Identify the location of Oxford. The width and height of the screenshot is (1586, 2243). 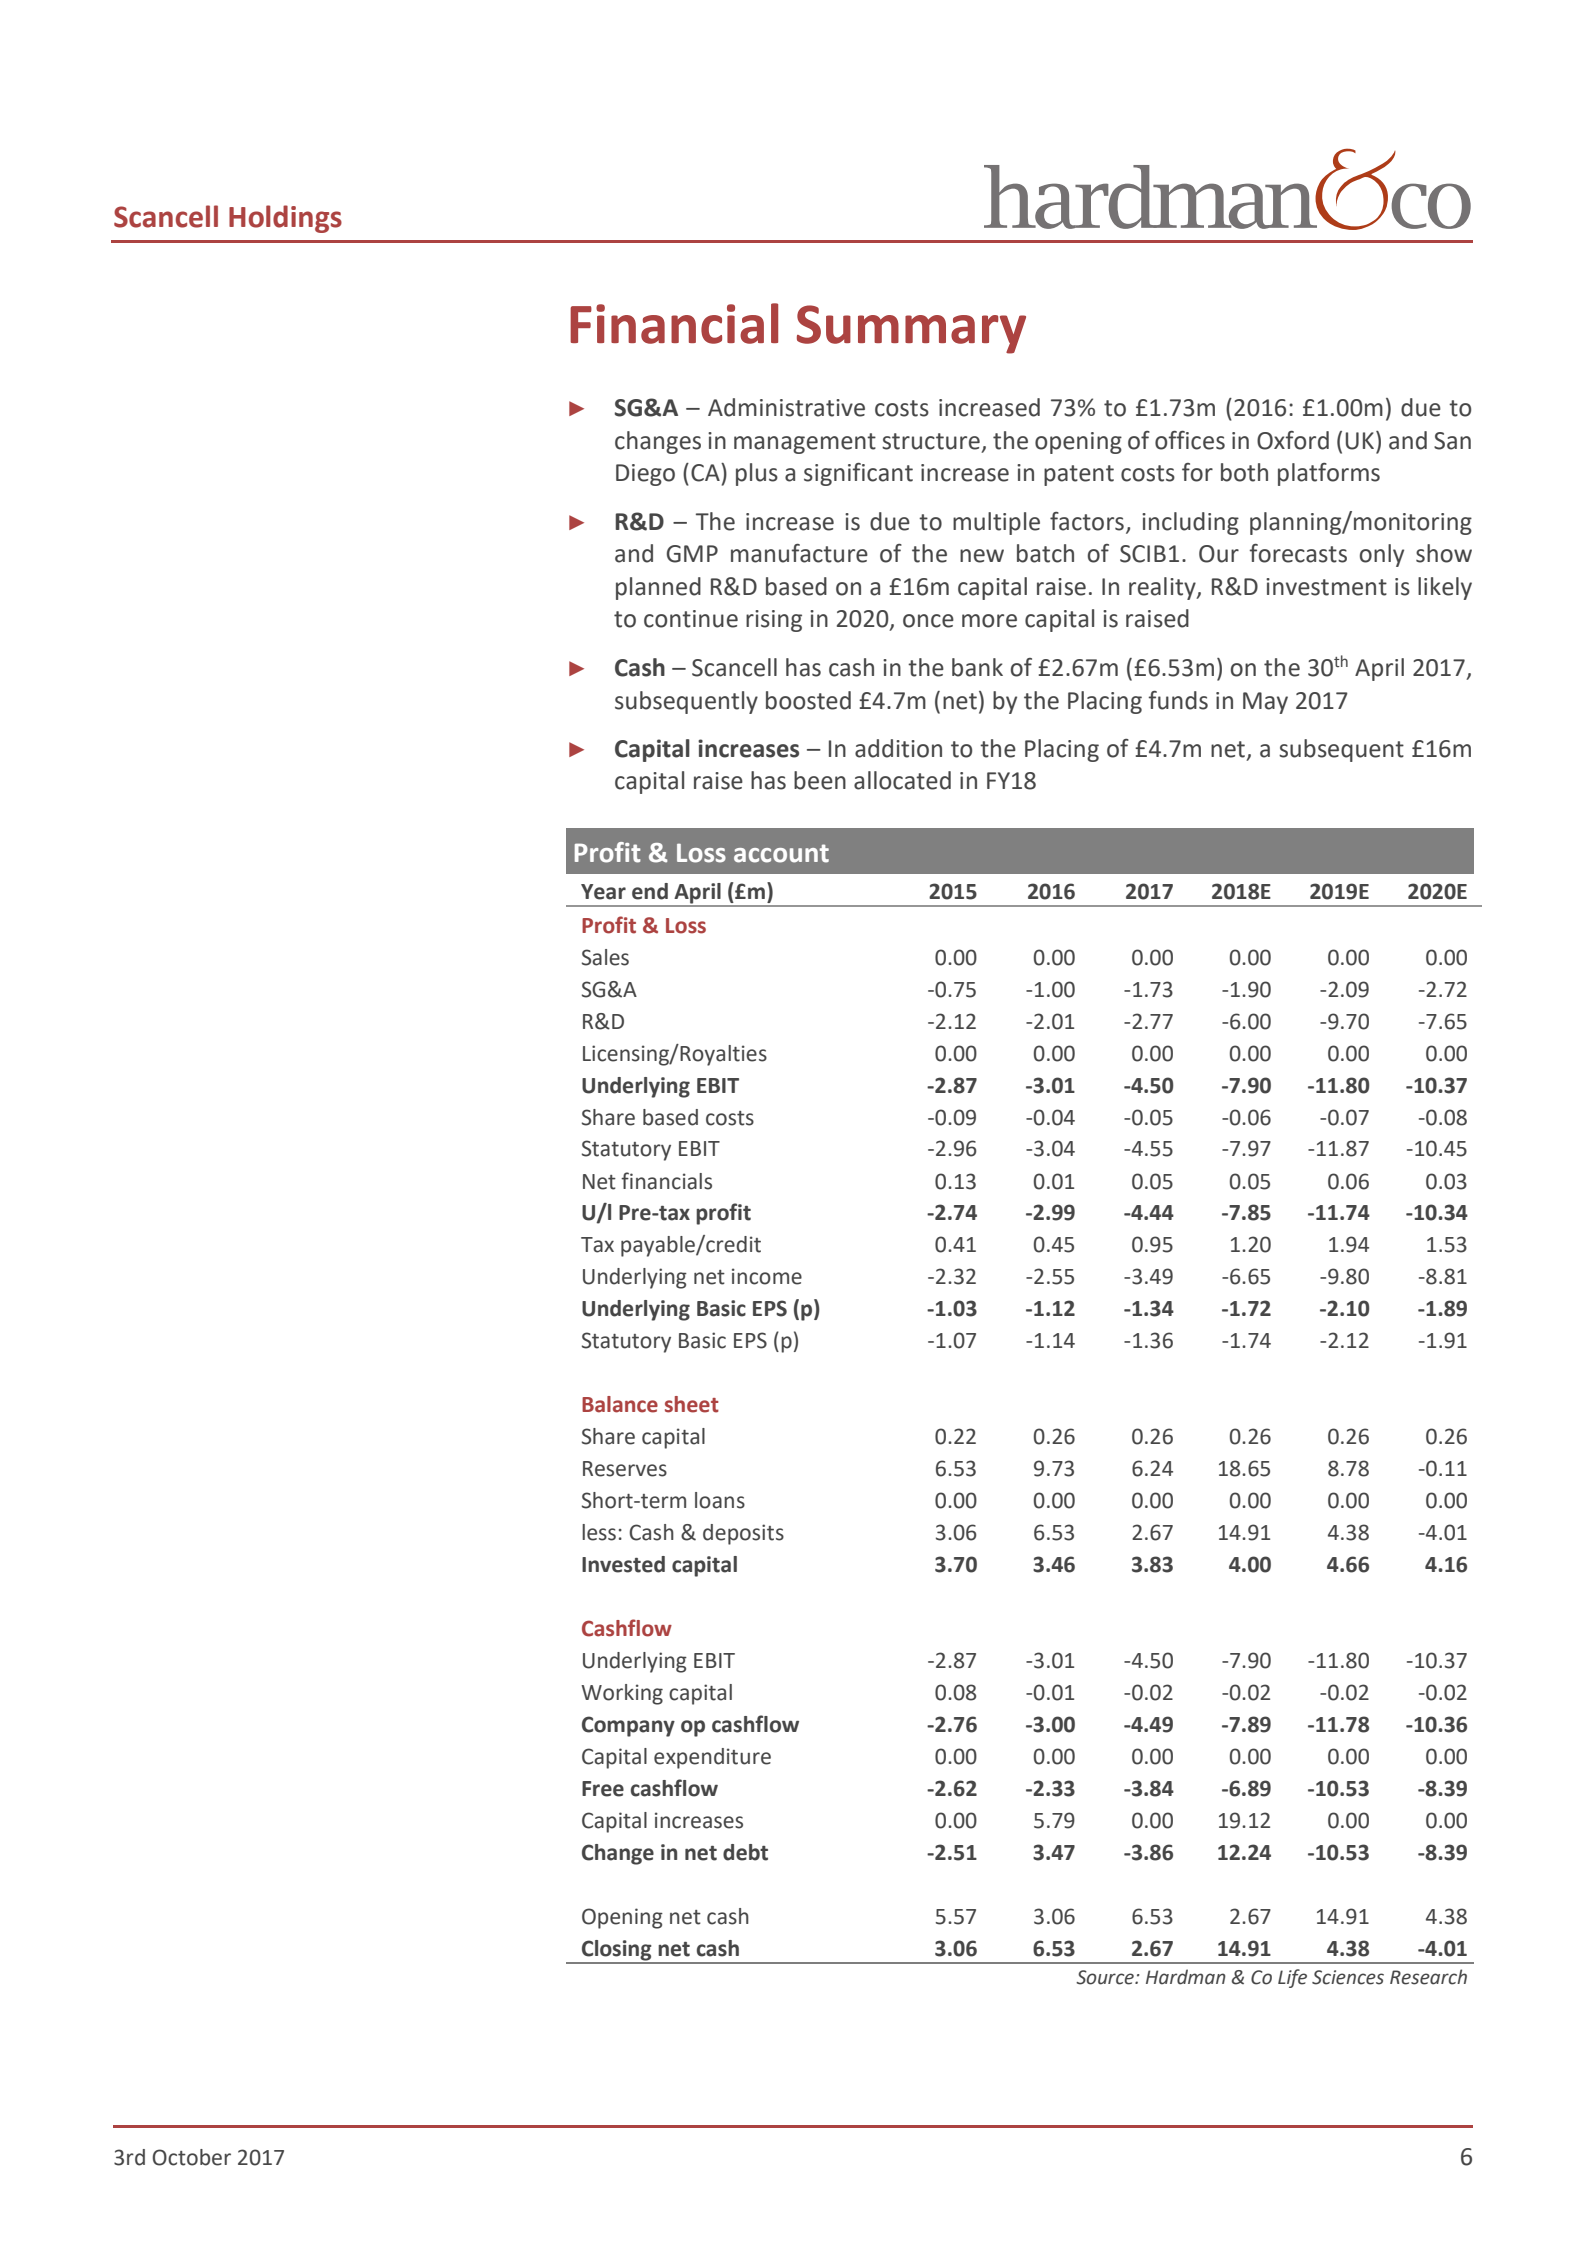
(1293, 440).
